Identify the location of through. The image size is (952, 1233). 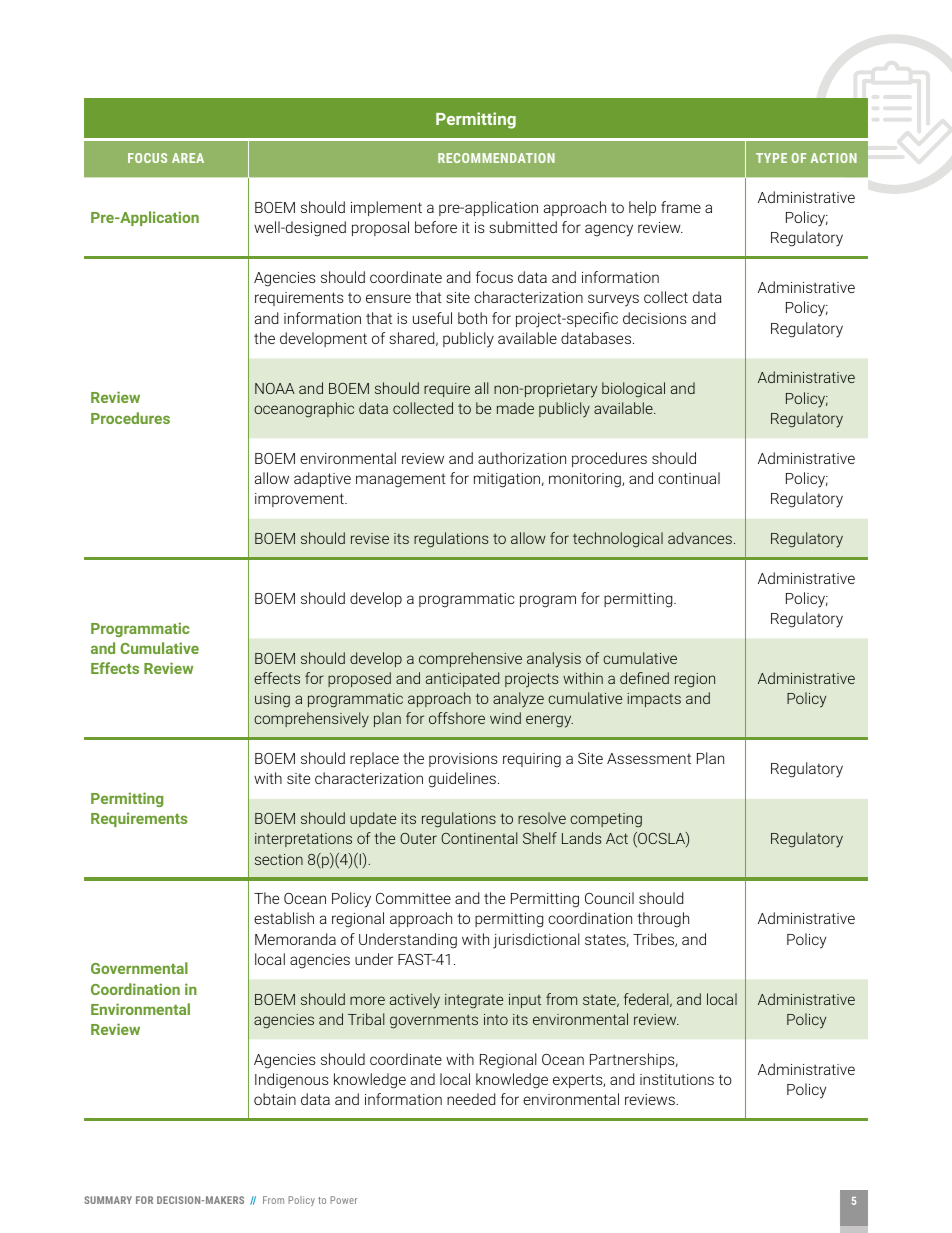
(663, 920).
